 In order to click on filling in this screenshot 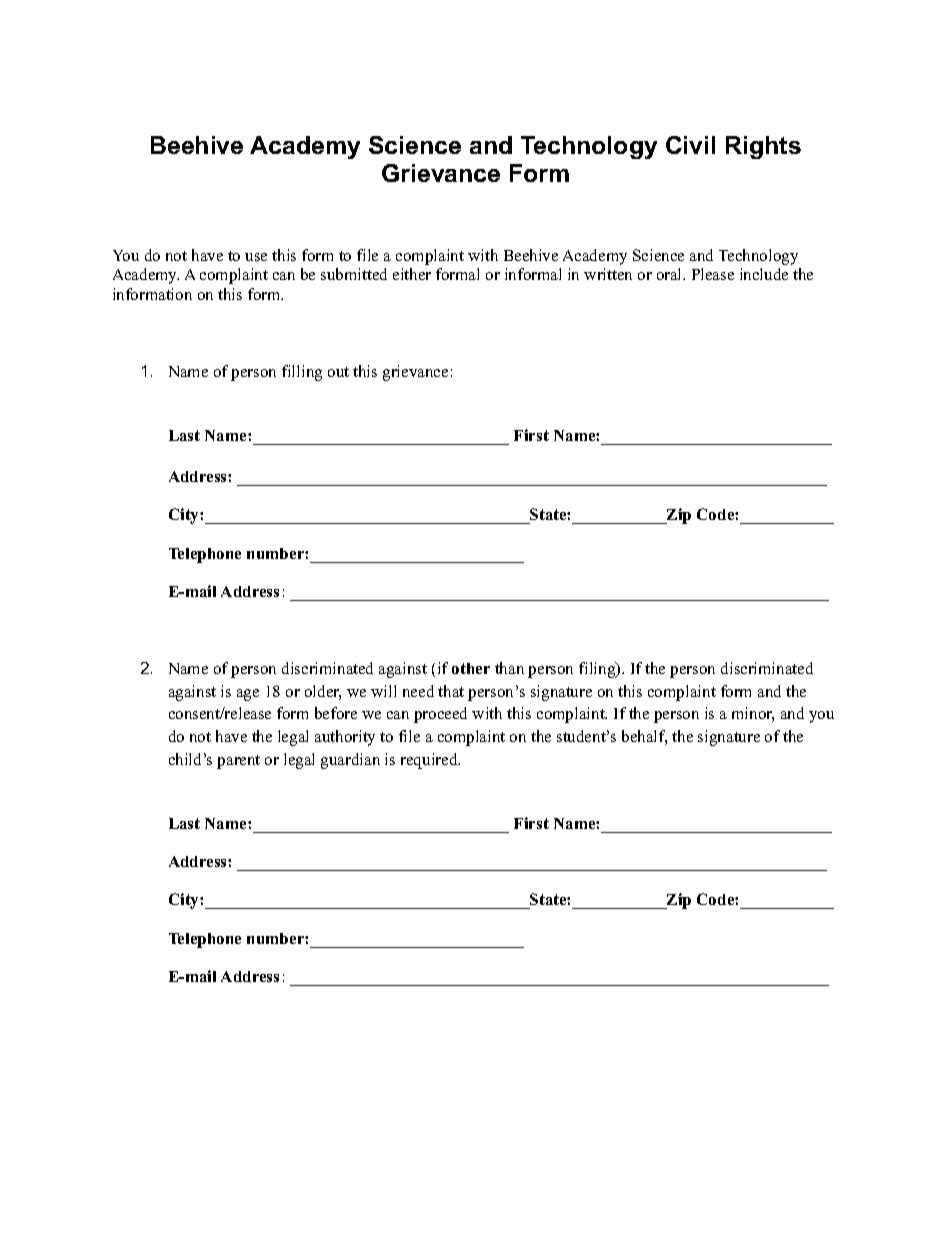, I will do `click(302, 373)`.
